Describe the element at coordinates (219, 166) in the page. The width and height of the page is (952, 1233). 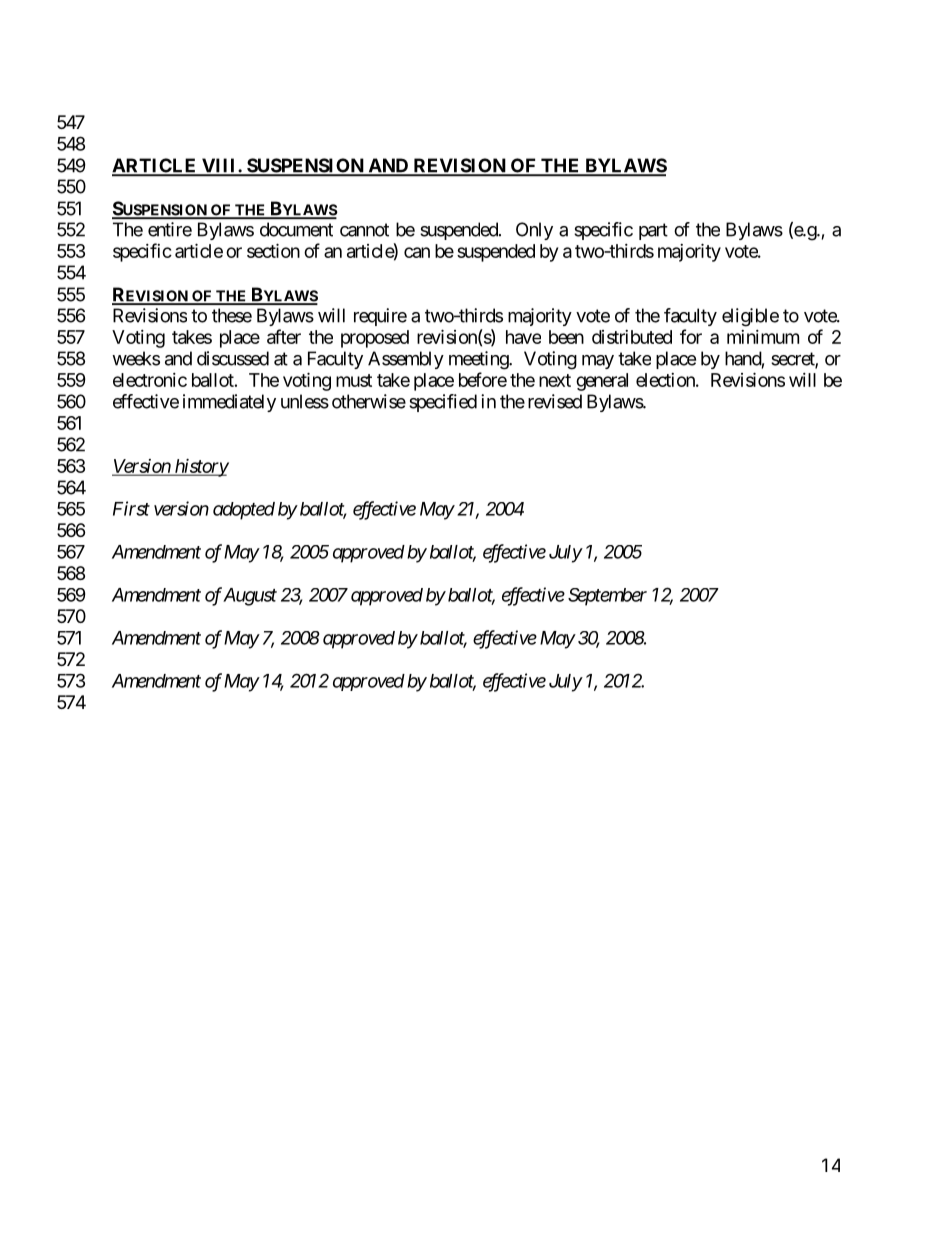
I see `VIII` at that location.
